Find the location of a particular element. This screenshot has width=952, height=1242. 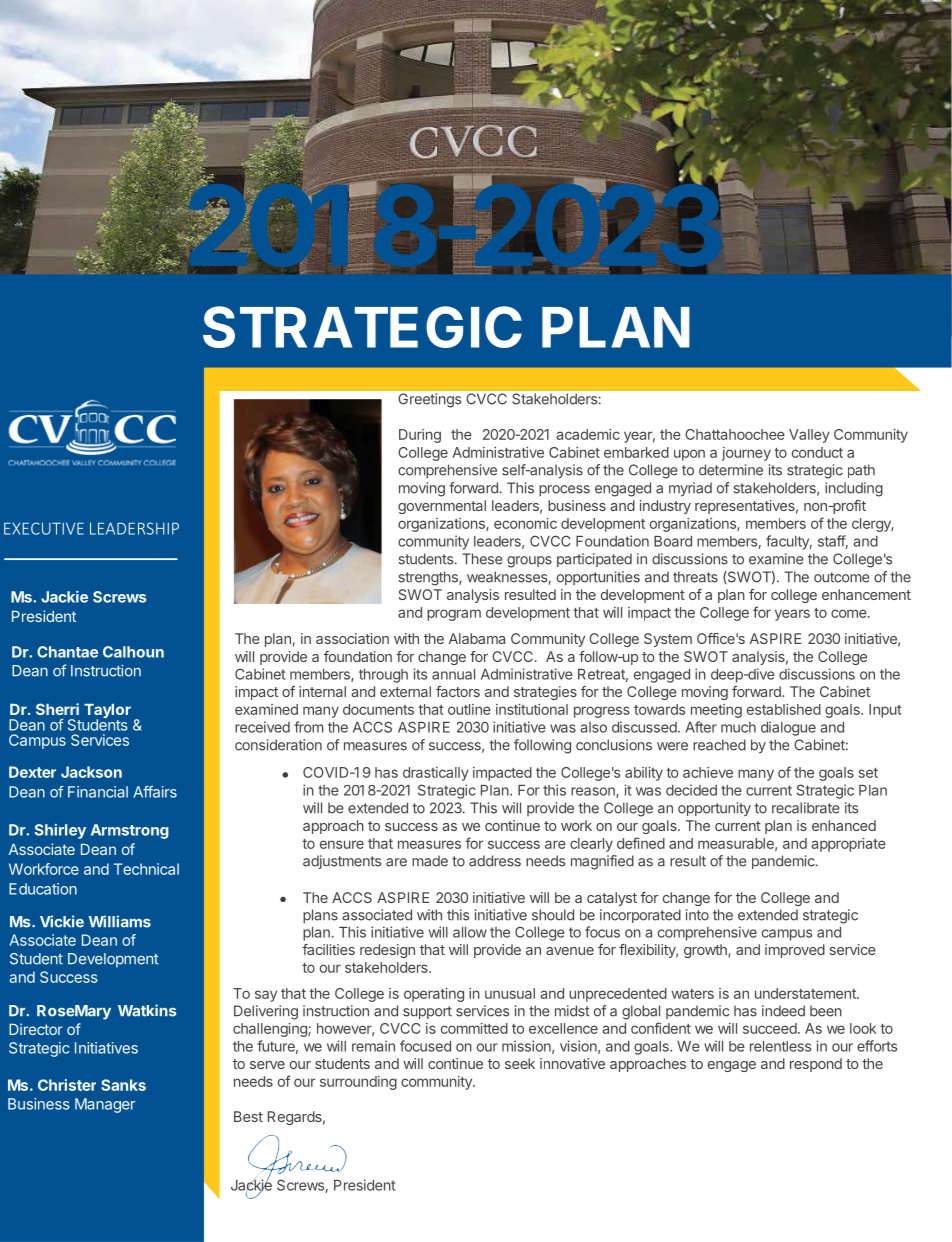

drastically is located at coordinates (436, 774).
